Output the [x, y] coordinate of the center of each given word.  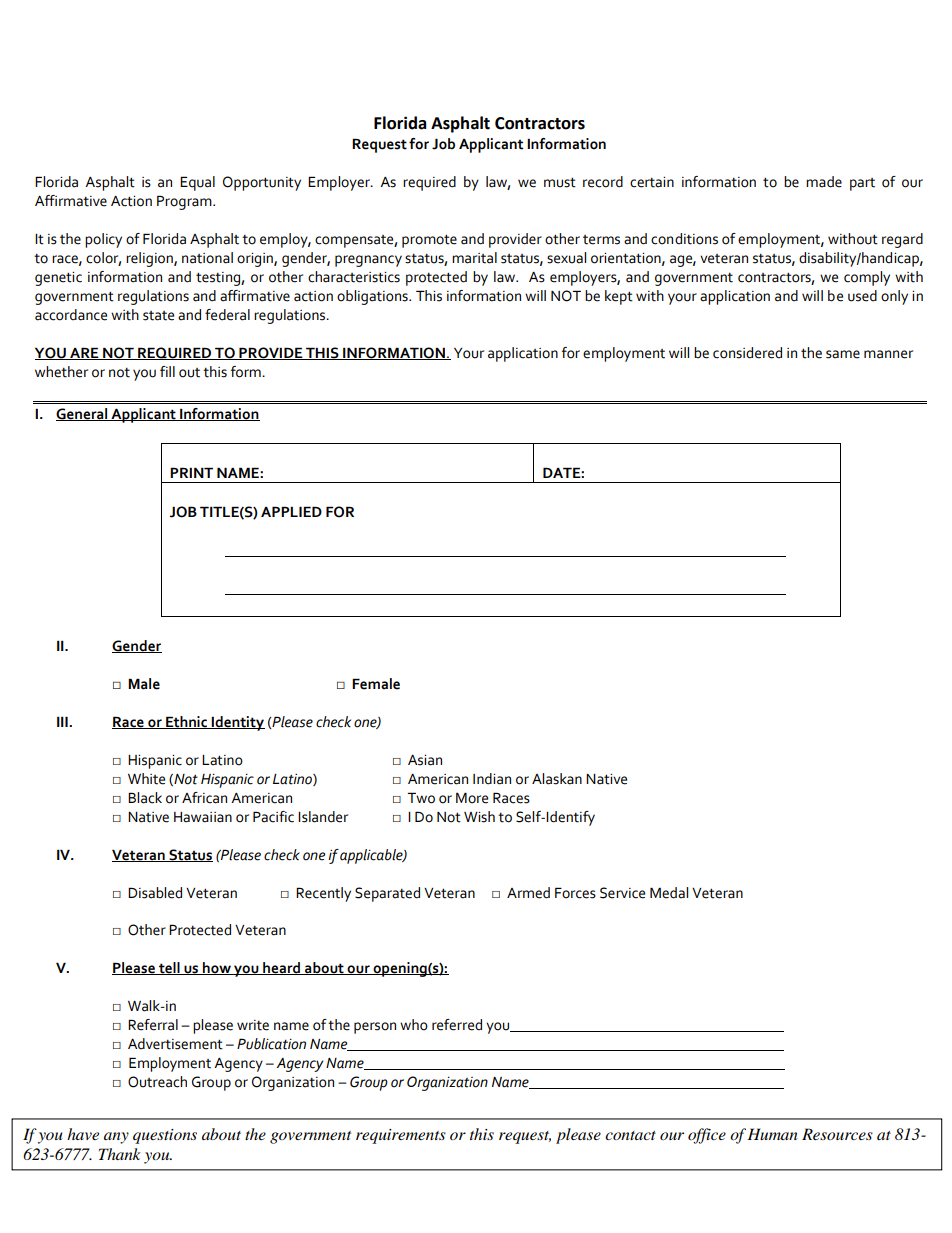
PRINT [191, 472]
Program [185, 202]
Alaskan [557, 779]
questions [165, 1136]
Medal [669, 893]
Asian [425, 760]
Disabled [155, 893]
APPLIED [291, 511]
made [824, 182]
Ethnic [187, 722]
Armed [528, 893]
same [843, 354]
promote [429, 241]
